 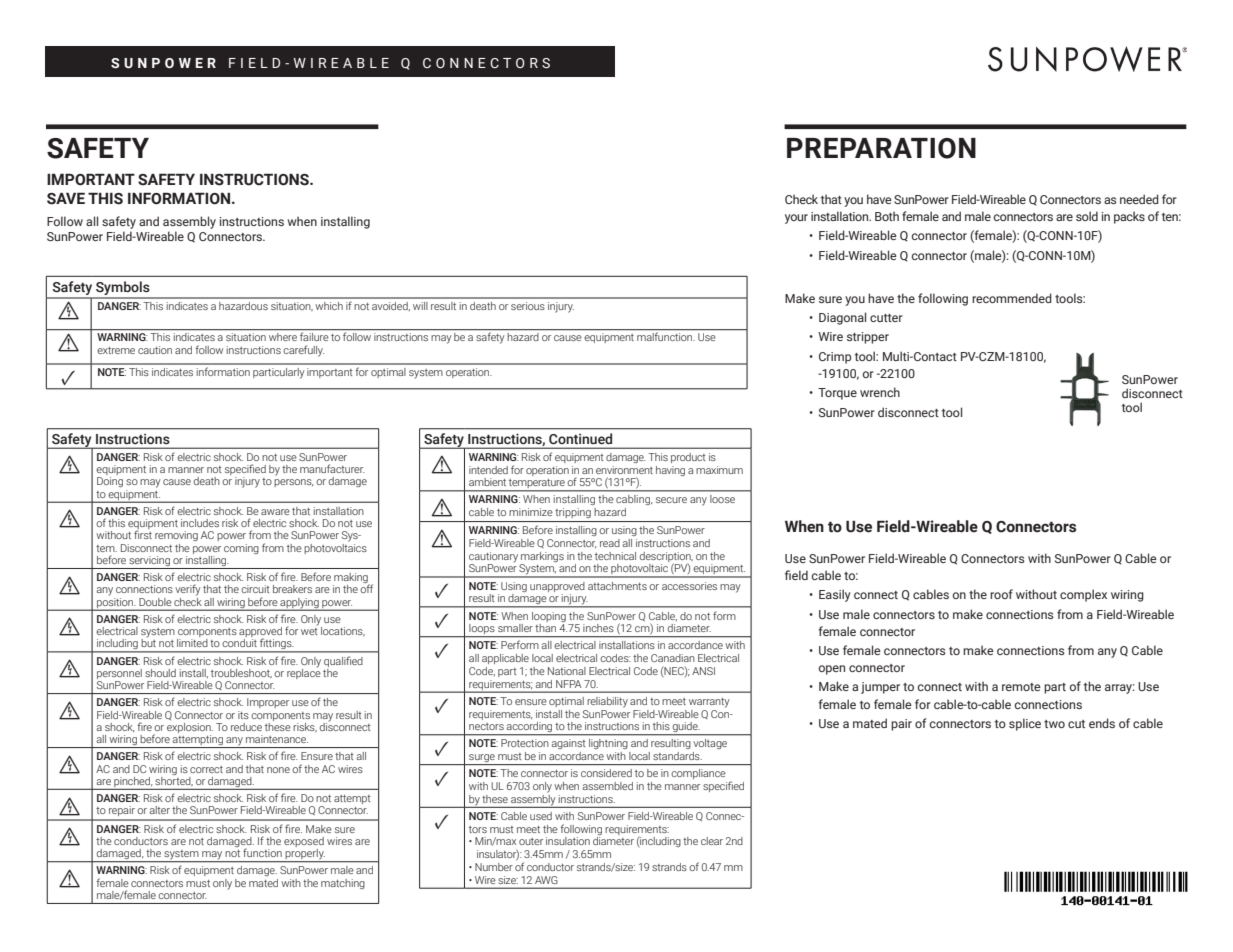 I want to click on guide, so click(x=685, y=728).
